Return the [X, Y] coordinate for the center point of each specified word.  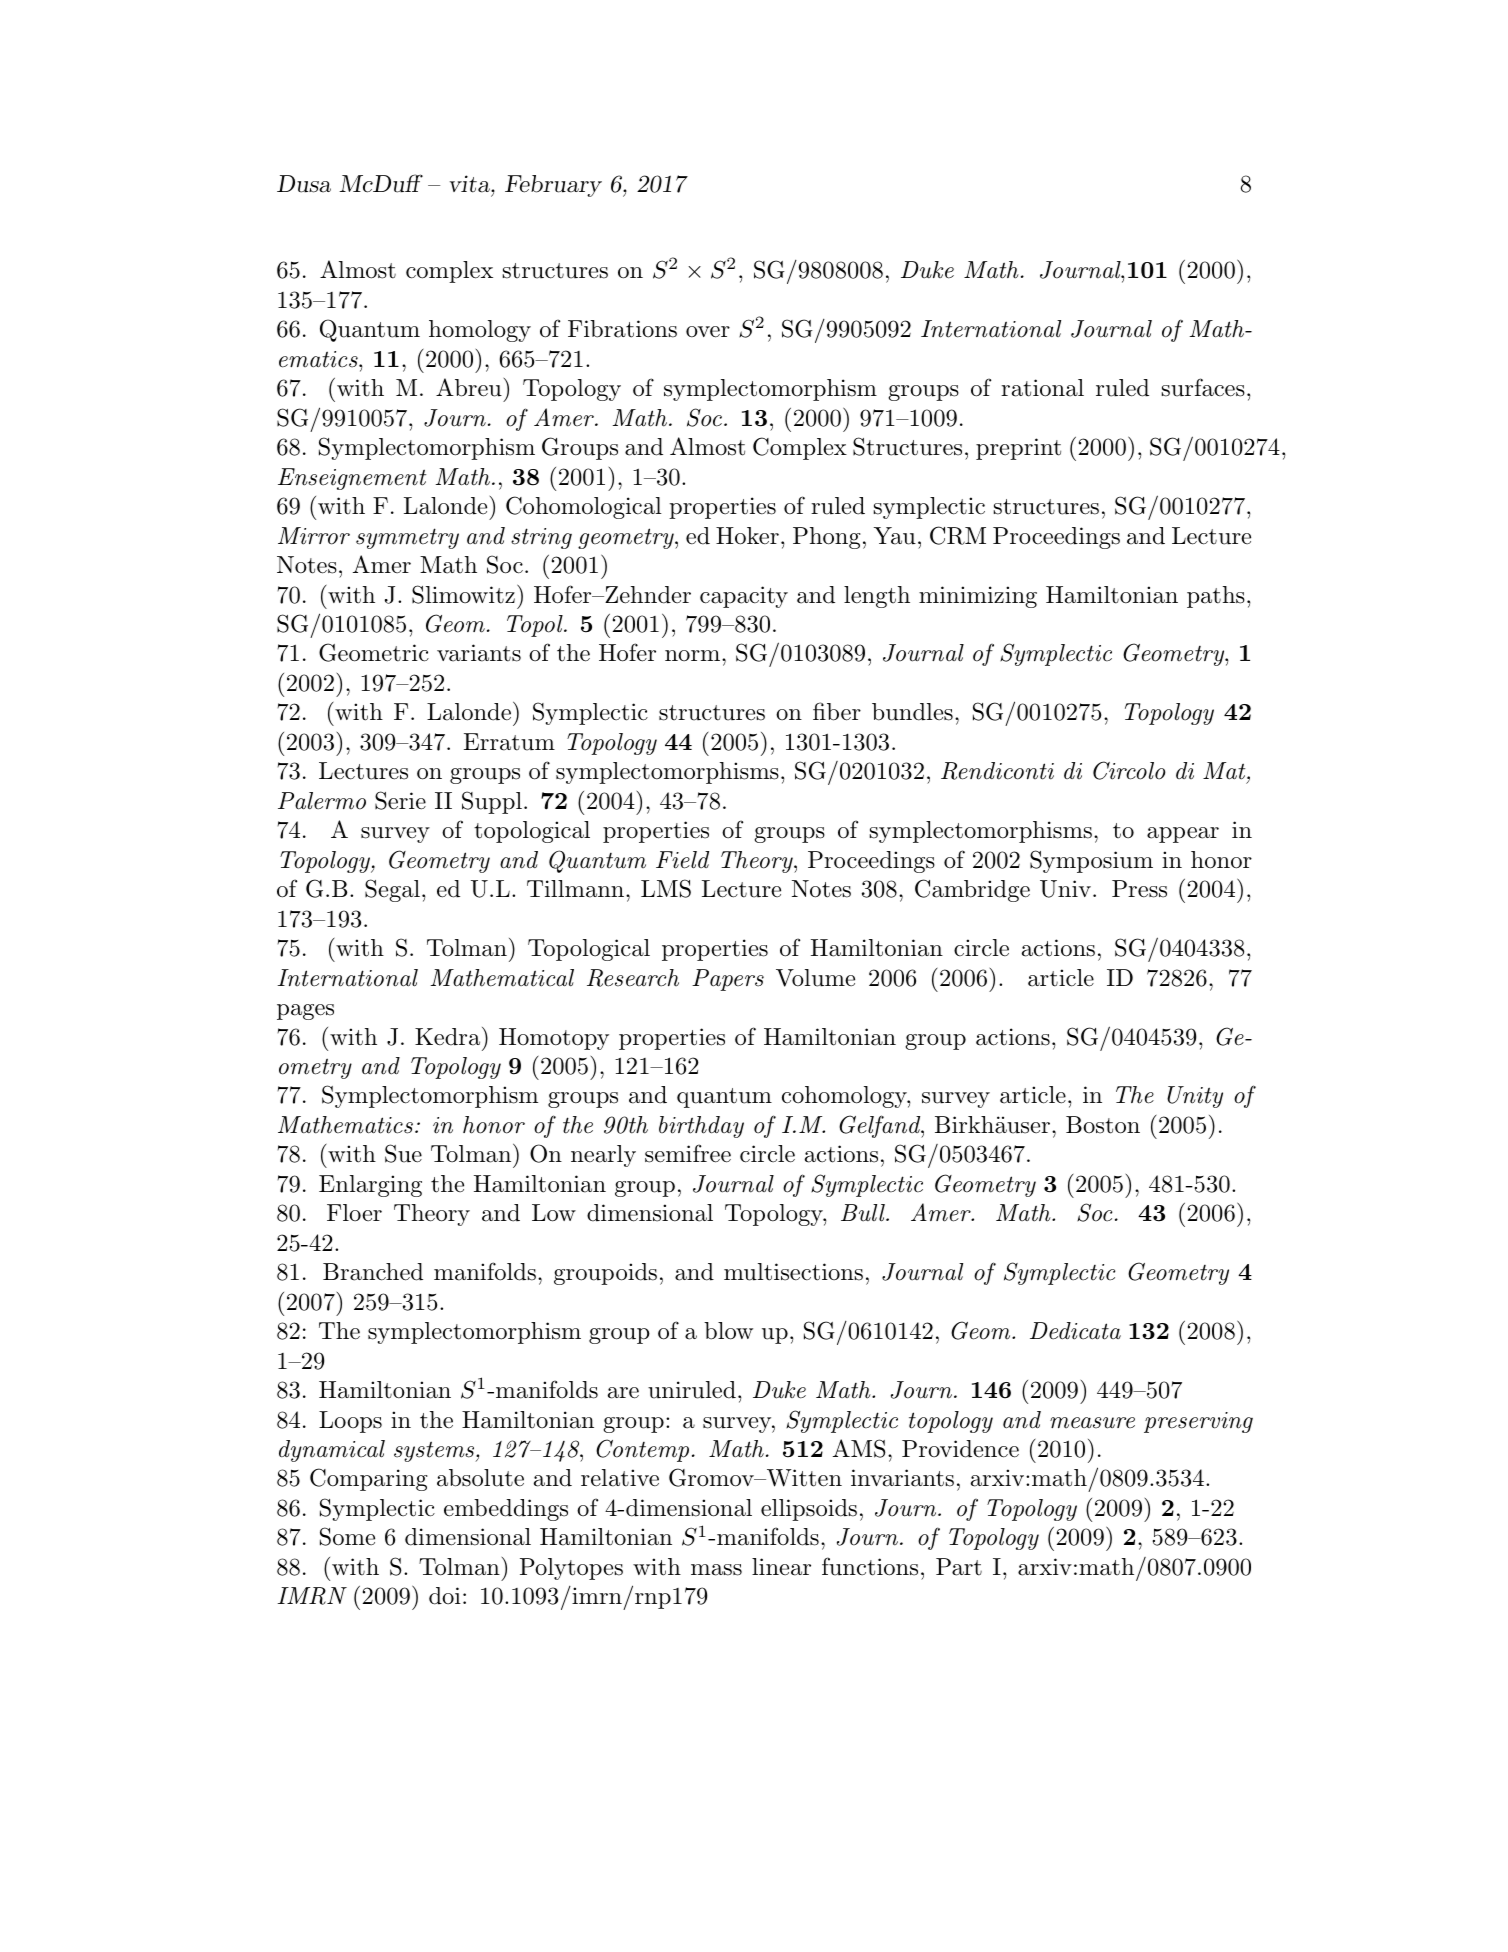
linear [781, 1567]
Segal [392, 890]
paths [1216, 597]
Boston [1103, 1125]
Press [1139, 889]
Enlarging [370, 1186]
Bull [864, 1213]
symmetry [407, 538]
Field [682, 860]
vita [471, 185]
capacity [744, 597]
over [708, 332]
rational [1042, 388]
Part [959, 1567]
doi [445, 1596]
